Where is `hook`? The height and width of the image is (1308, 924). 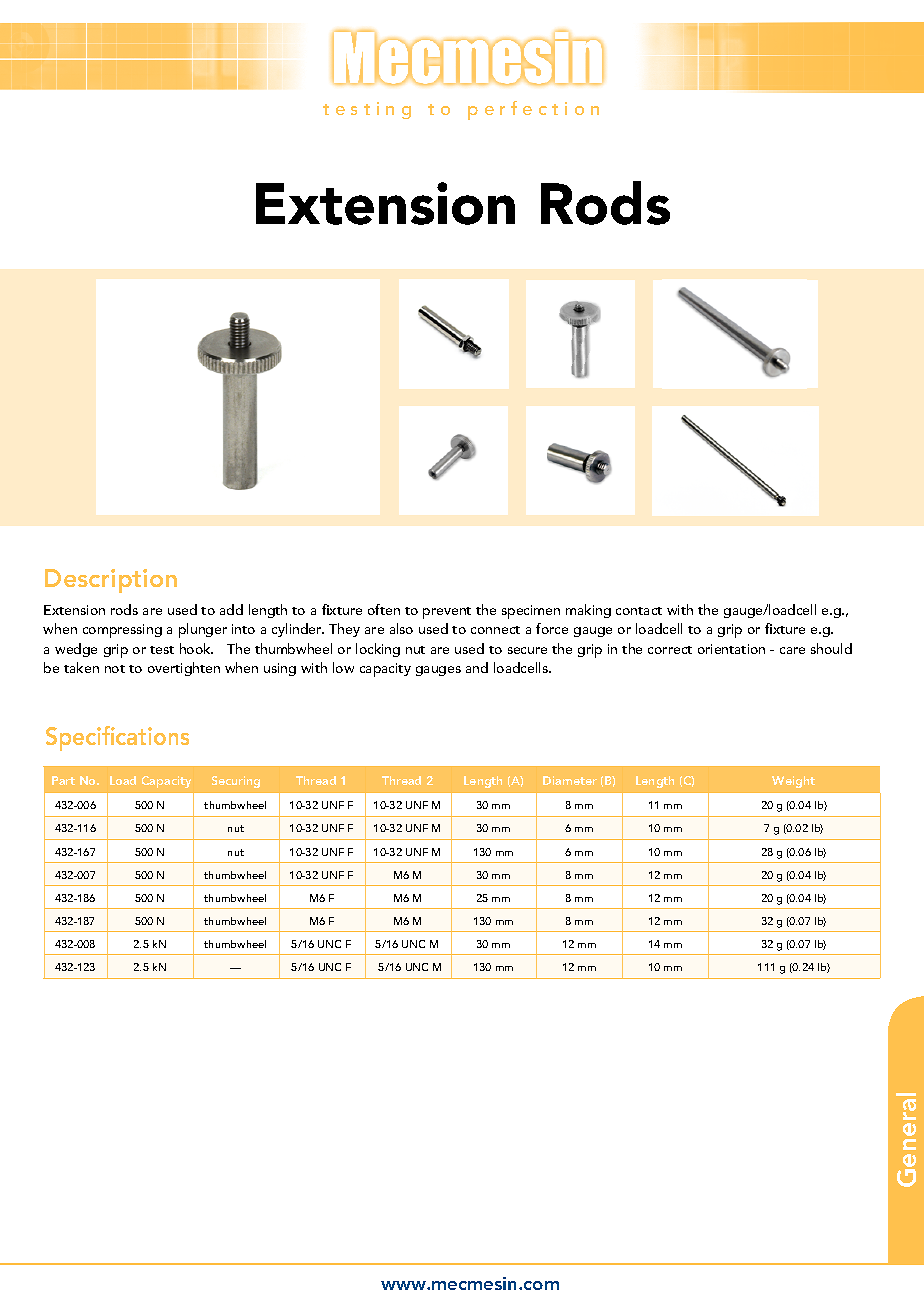
hook is located at coordinates (196, 648).
